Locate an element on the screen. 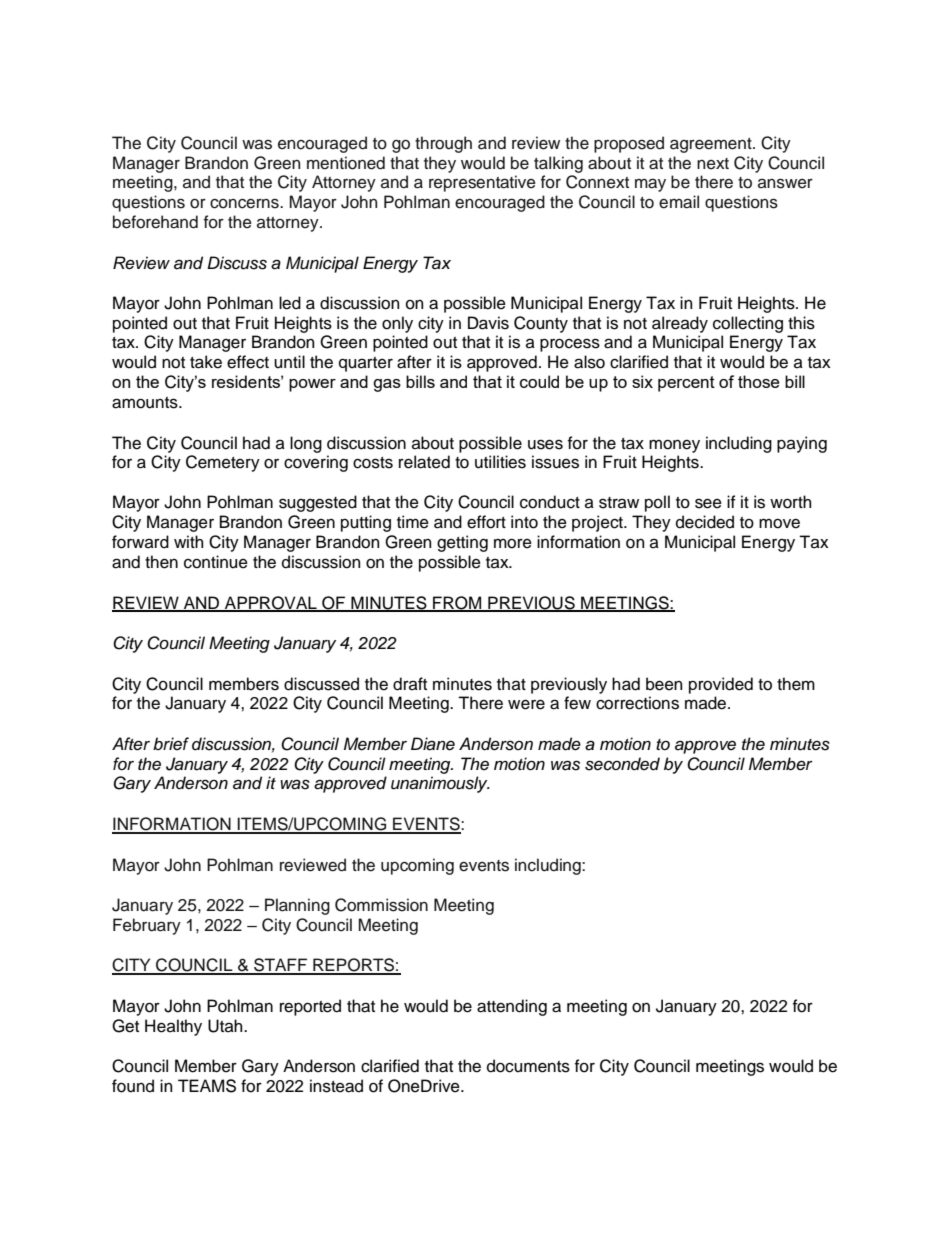 The width and height of the screenshot is (952, 1233). could is located at coordinates (539, 381).
